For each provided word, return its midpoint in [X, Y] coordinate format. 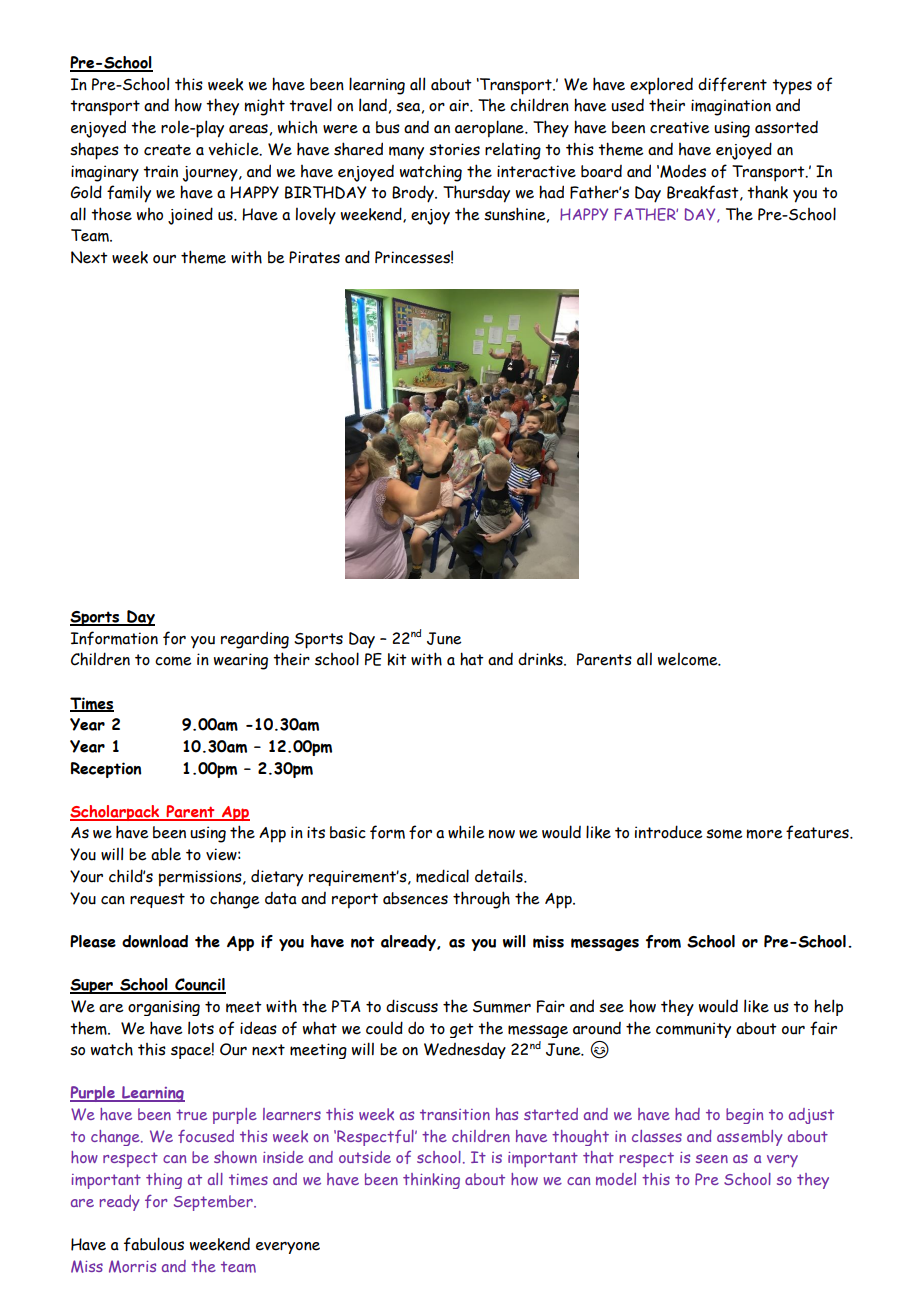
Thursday [476, 194]
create [167, 150]
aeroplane [490, 129]
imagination [731, 107]
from [663, 941]
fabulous [154, 1244]
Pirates [314, 257]
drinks [541, 659]
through [481, 900]
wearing [241, 661]
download [155, 941]
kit [397, 659]
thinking [431, 1181]
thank [767, 192]
